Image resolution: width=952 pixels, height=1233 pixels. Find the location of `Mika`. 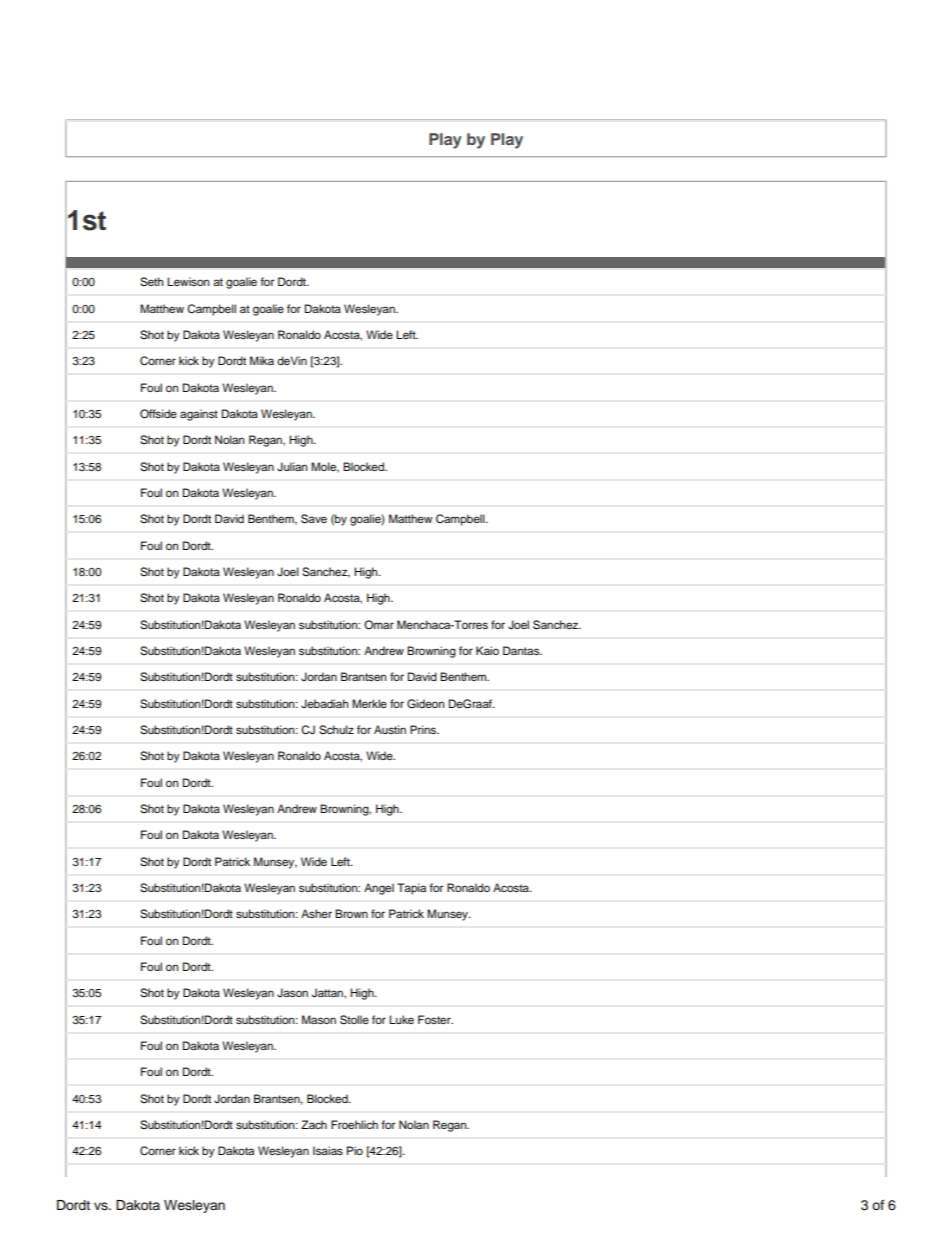

Mika is located at coordinates (262, 360).
